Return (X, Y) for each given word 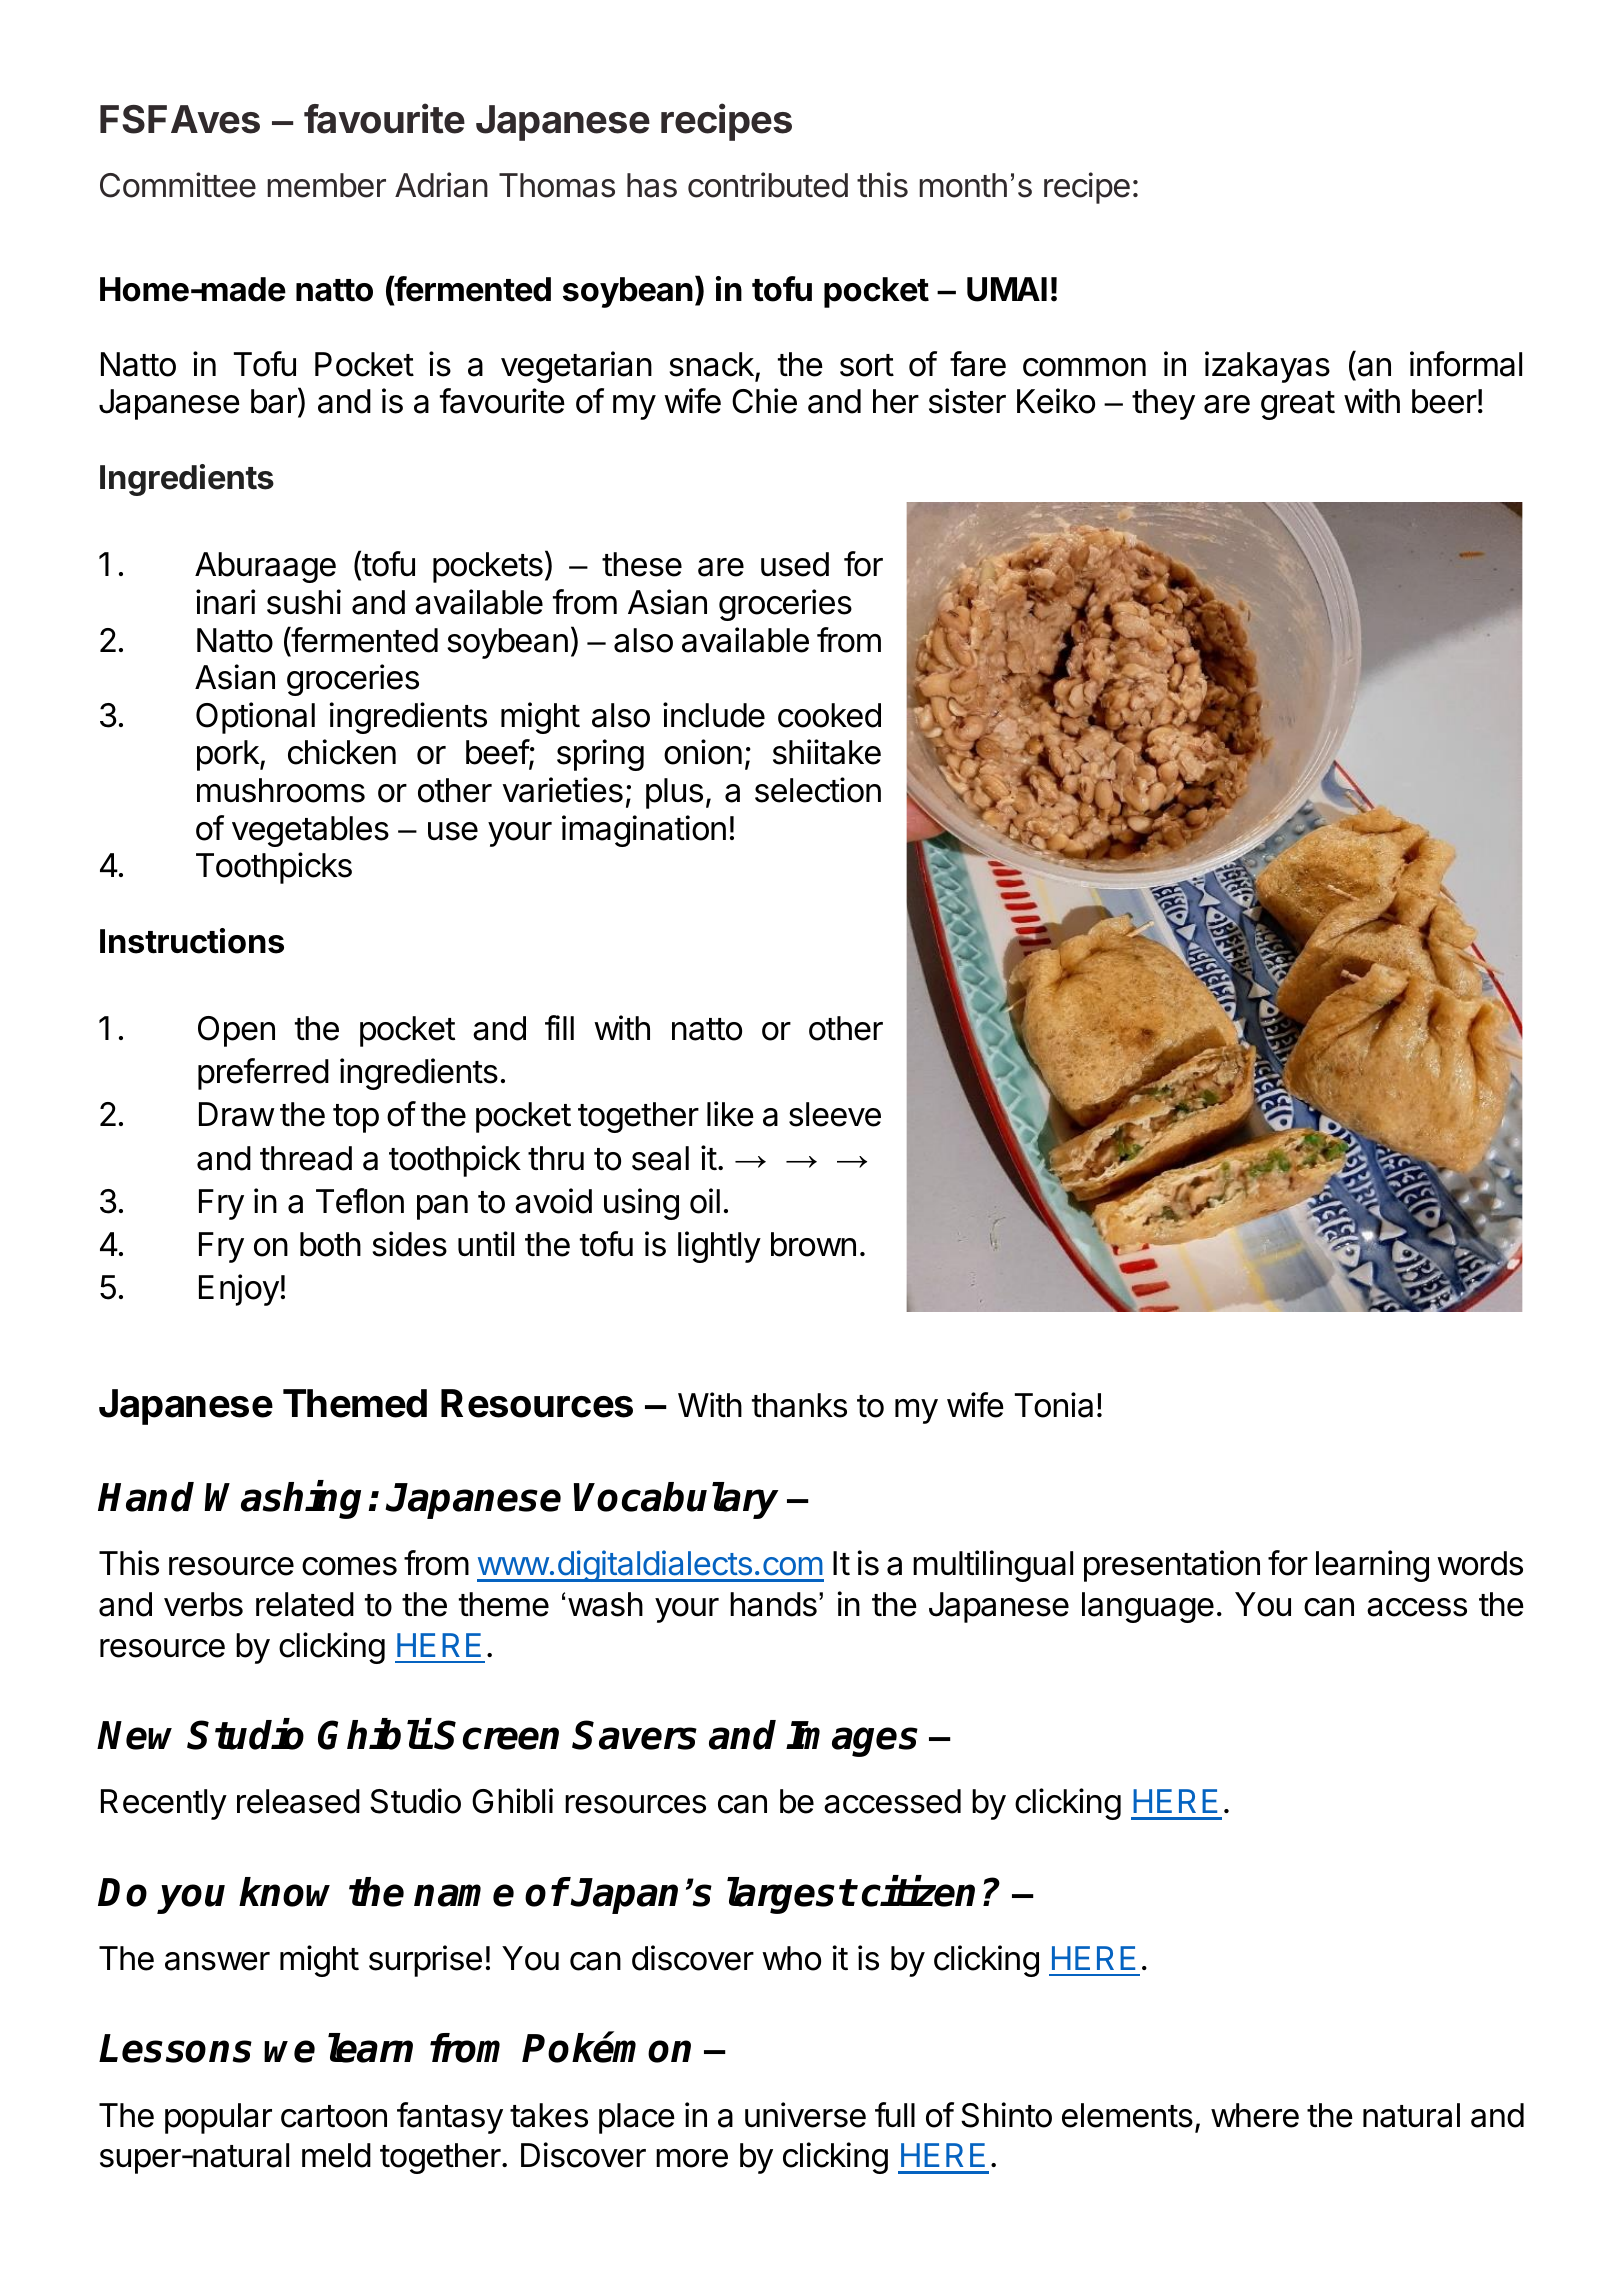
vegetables (310, 831)
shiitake (827, 752)
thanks (799, 1405)
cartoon (334, 2116)
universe (805, 2115)
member (326, 185)
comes (349, 1566)
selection (818, 790)
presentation (1172, 1566)
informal (1466, 364)
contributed (768, 185)
